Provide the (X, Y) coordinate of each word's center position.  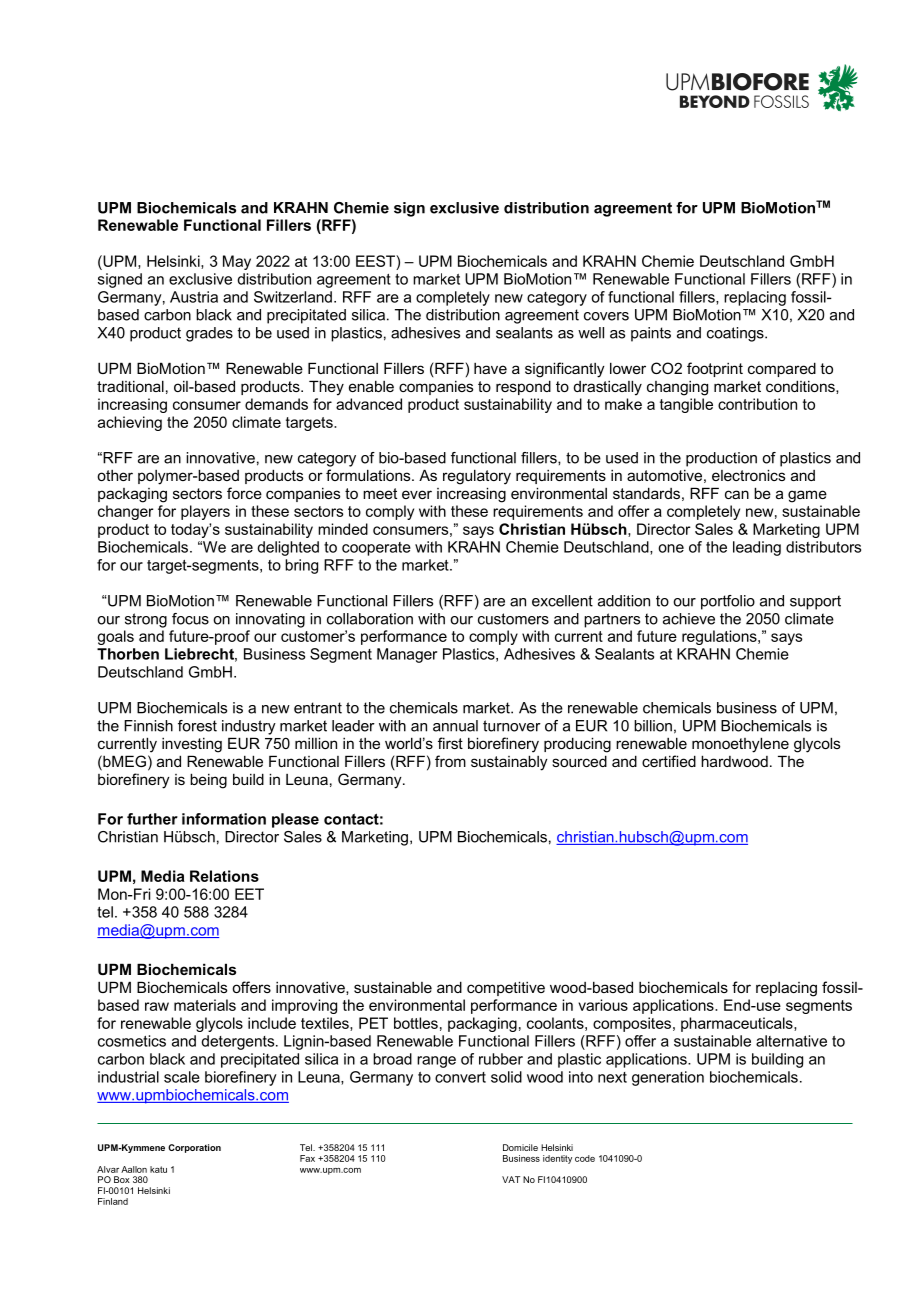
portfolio (728, 602)
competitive (506, 988)
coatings (736, 334)
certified (669, 761)
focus (190, 619)
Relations (224, 876)
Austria (194, 297)
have (490, 368)
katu (158, 1169)
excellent (562, 601)
